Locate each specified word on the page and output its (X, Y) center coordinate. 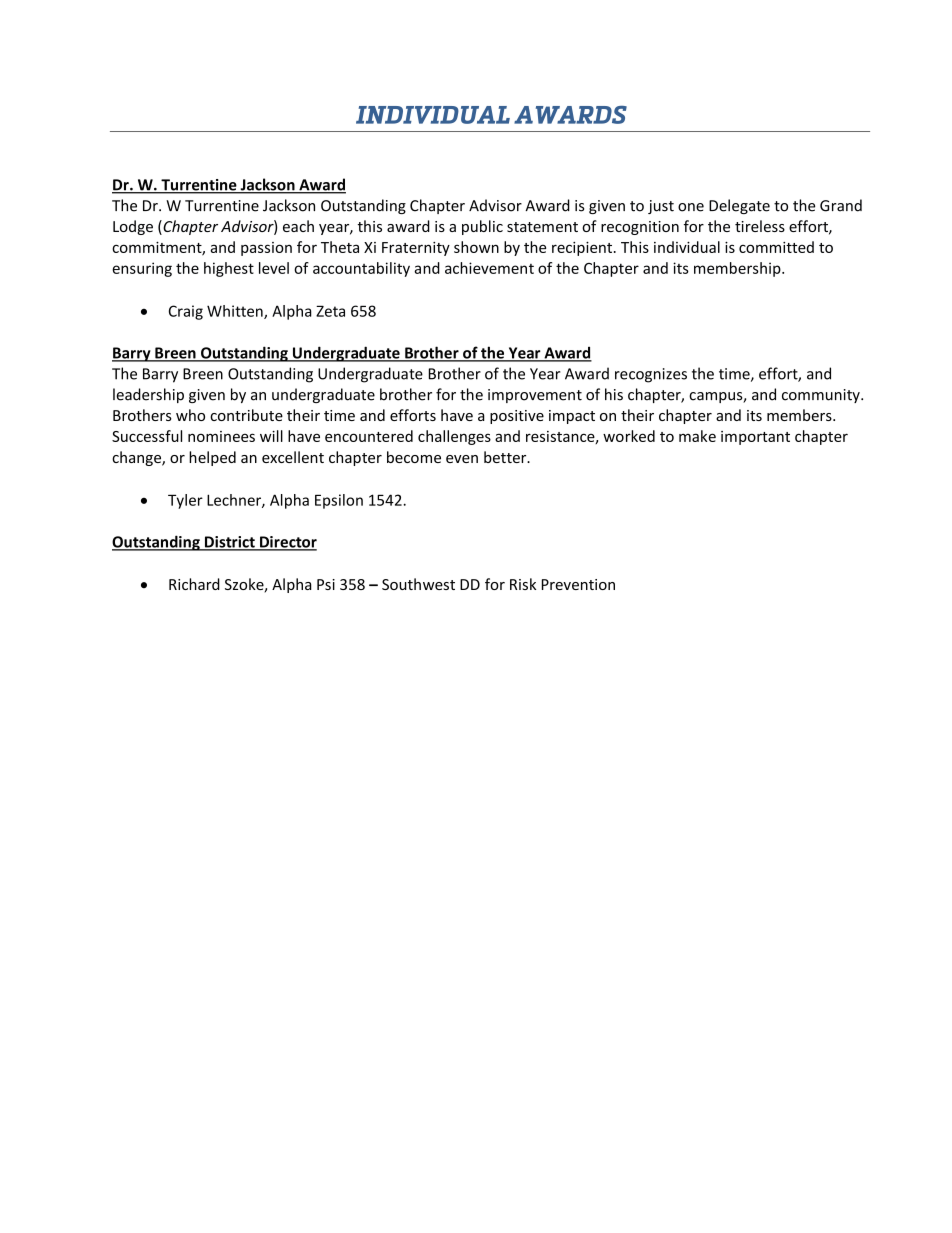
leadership (148, 395)
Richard (194, 584)
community (822, 396)
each (298, 226)
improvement (535, 396)
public (482, 227)
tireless (760, 226)
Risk (523, 584)
